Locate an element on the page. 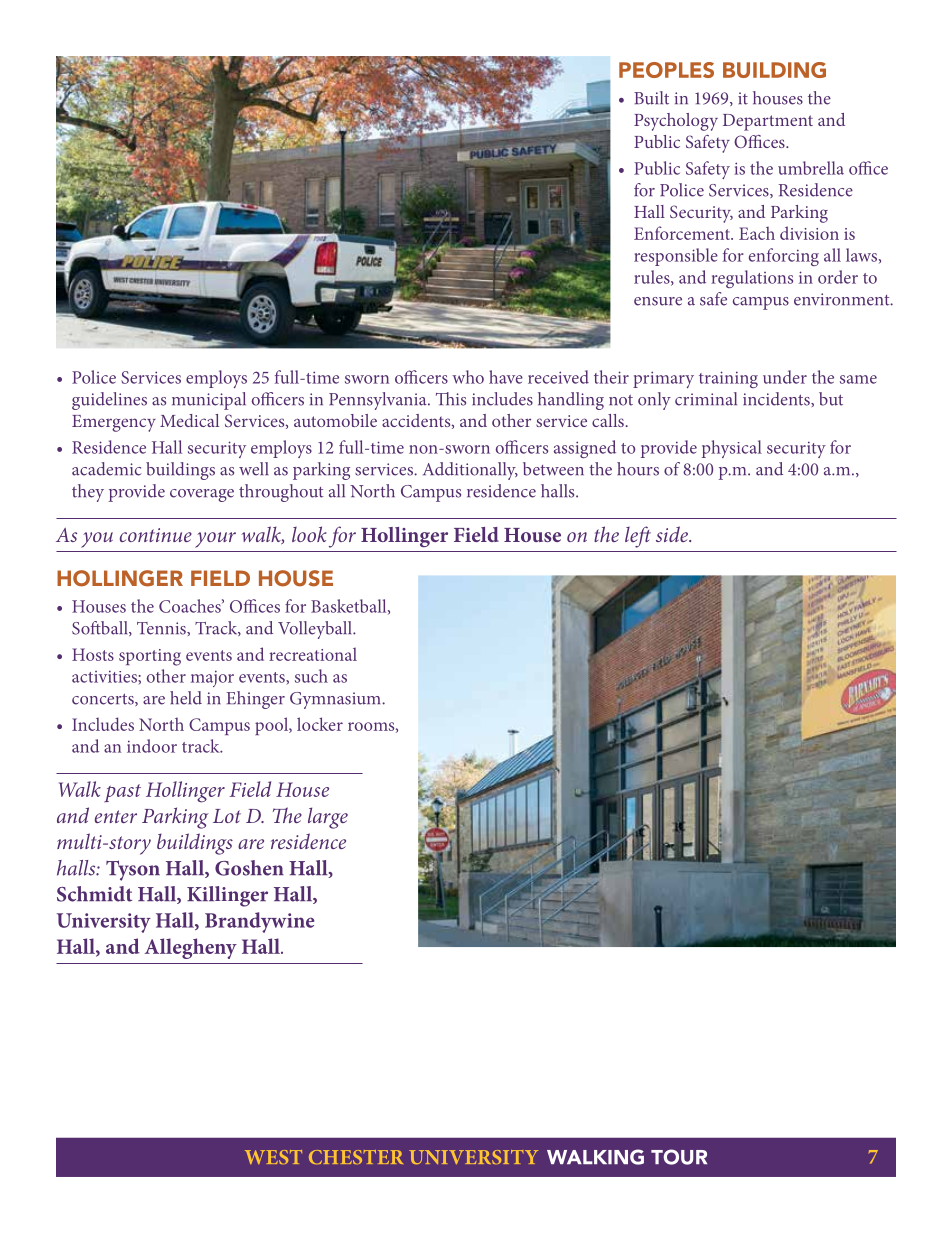 This document has width=952, height=1233. municipal is located at coordinates (209, 401).
